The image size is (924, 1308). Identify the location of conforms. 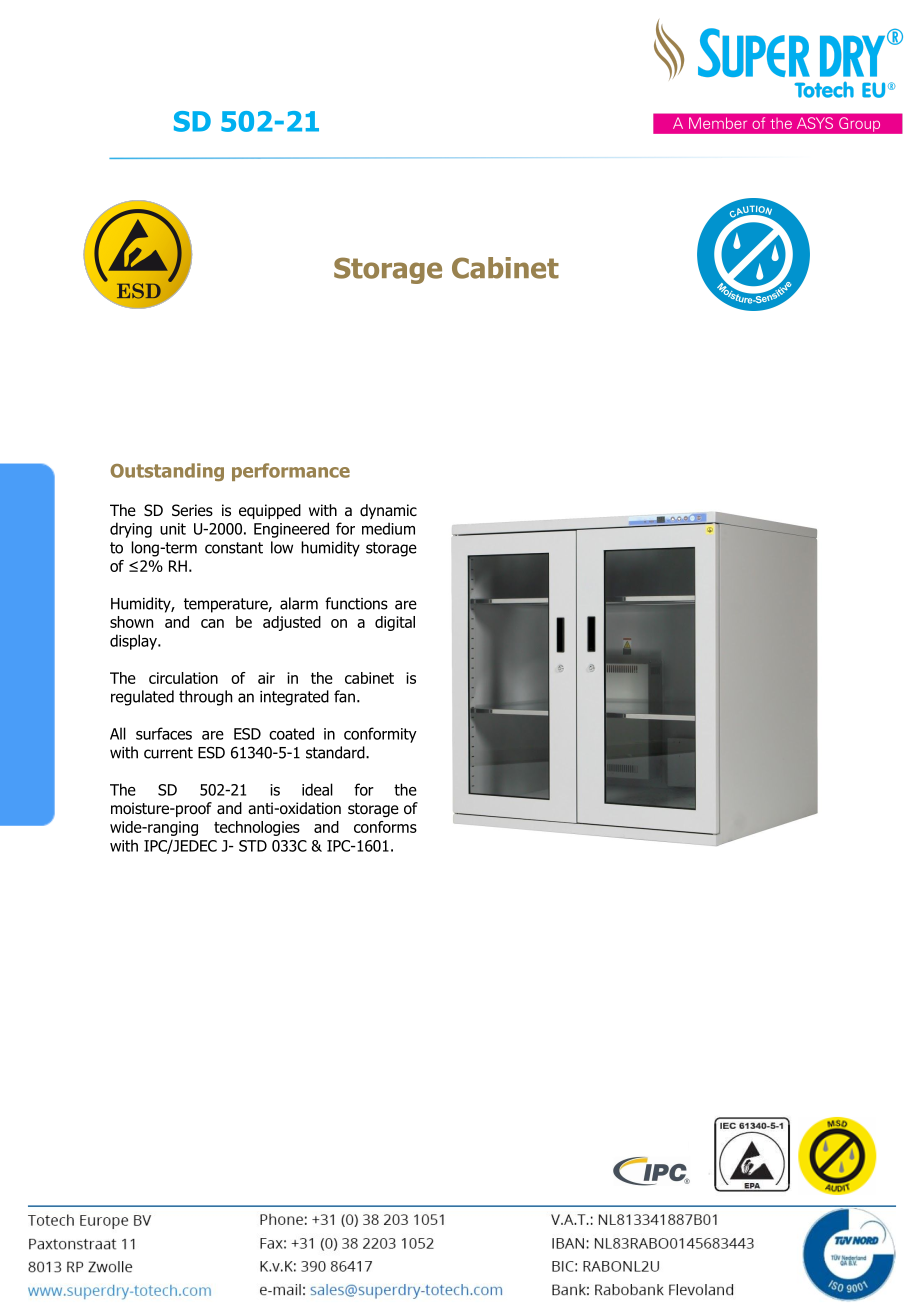
(385, 827).
